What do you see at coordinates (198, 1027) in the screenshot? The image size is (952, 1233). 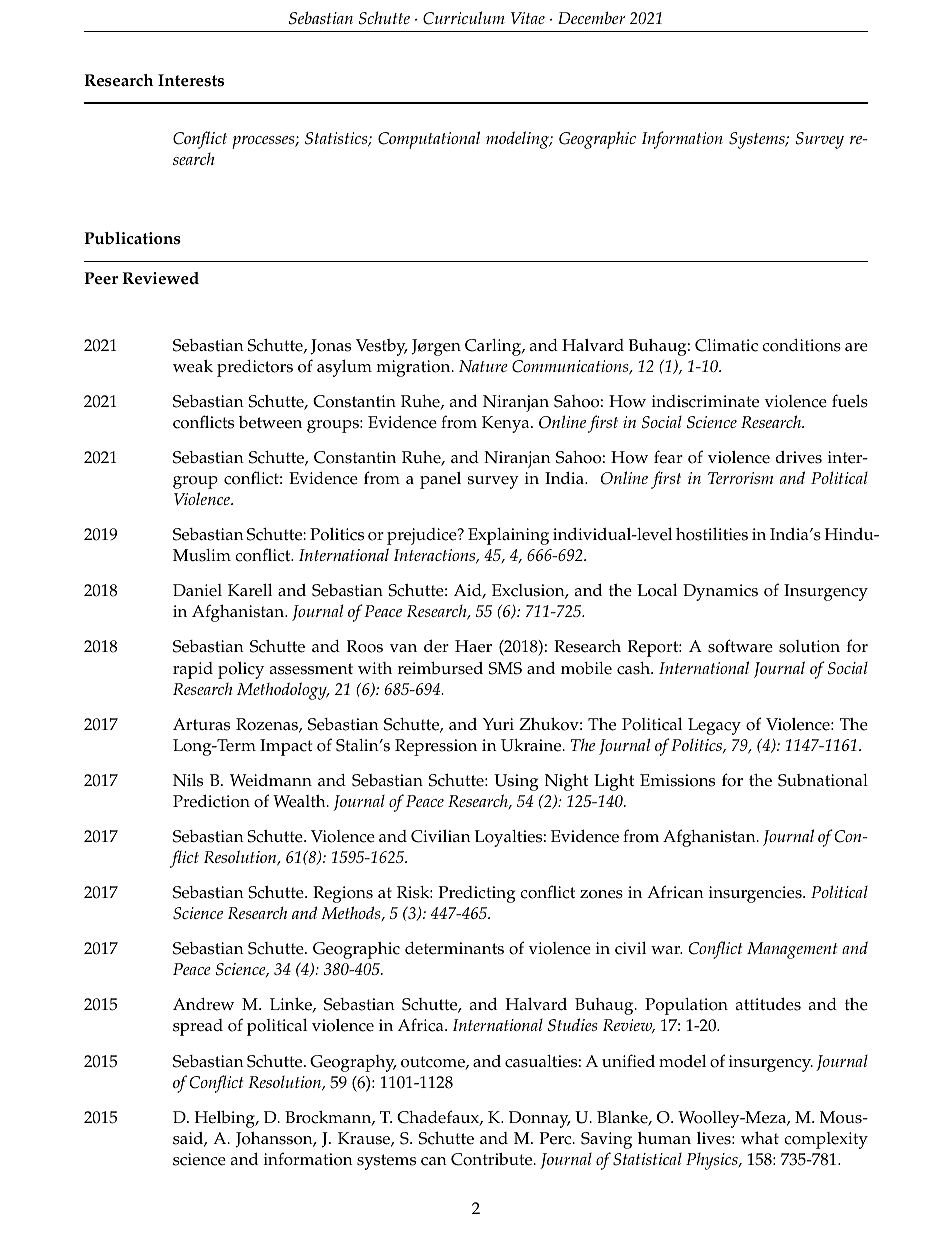 I see `spread` at bounding box center [198, 1027].
